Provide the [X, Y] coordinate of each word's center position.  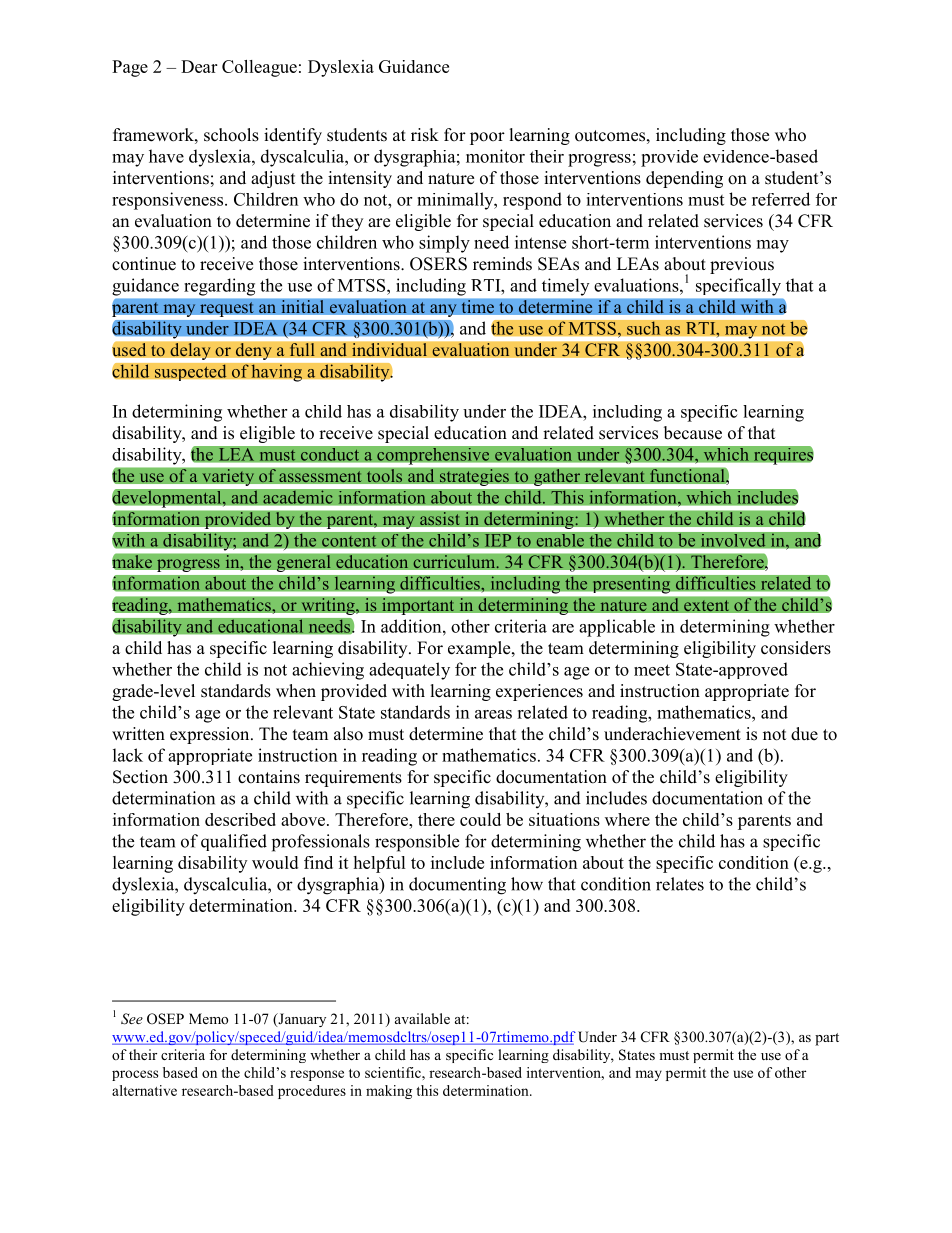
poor [487, 138]
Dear [199, 66]
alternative [144, 1090]
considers [796, 648]
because [693, 433]
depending [684, 179]
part [827, 1039]
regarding [219, 287]
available [422, 1018]
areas [493, 714]
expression [211, 735]
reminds [502, 264]
